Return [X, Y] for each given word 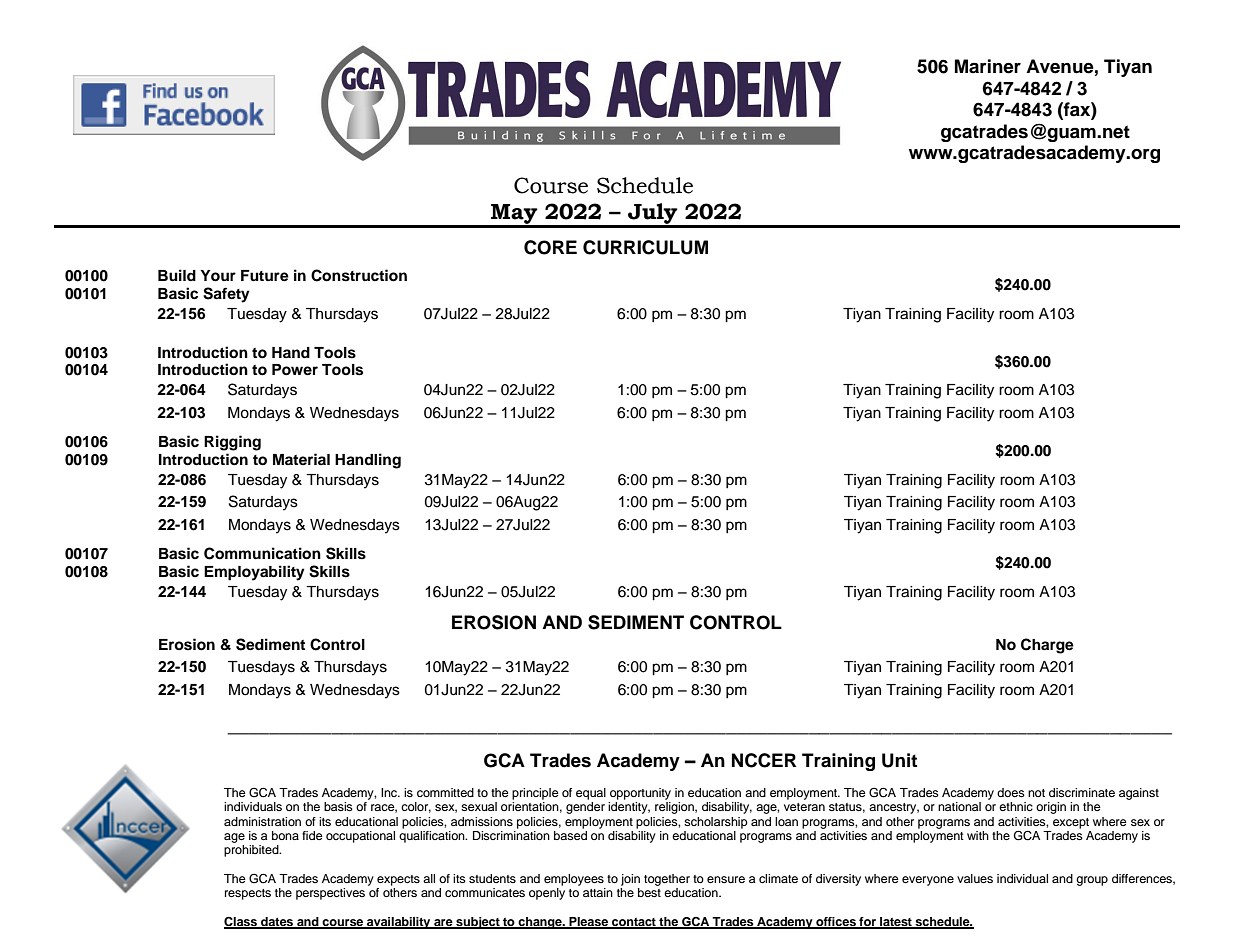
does [1011, 792]
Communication [262, 553]
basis [338, 806]
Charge [1047, 646]
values [975, 878]
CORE [550, 247]
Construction [359, 275]
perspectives [330, 894]
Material [301, 459]
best [649, 892]
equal [591, 794]
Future [265, 276]
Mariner [988, 66]
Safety [226, 295]
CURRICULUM [645, 247]
